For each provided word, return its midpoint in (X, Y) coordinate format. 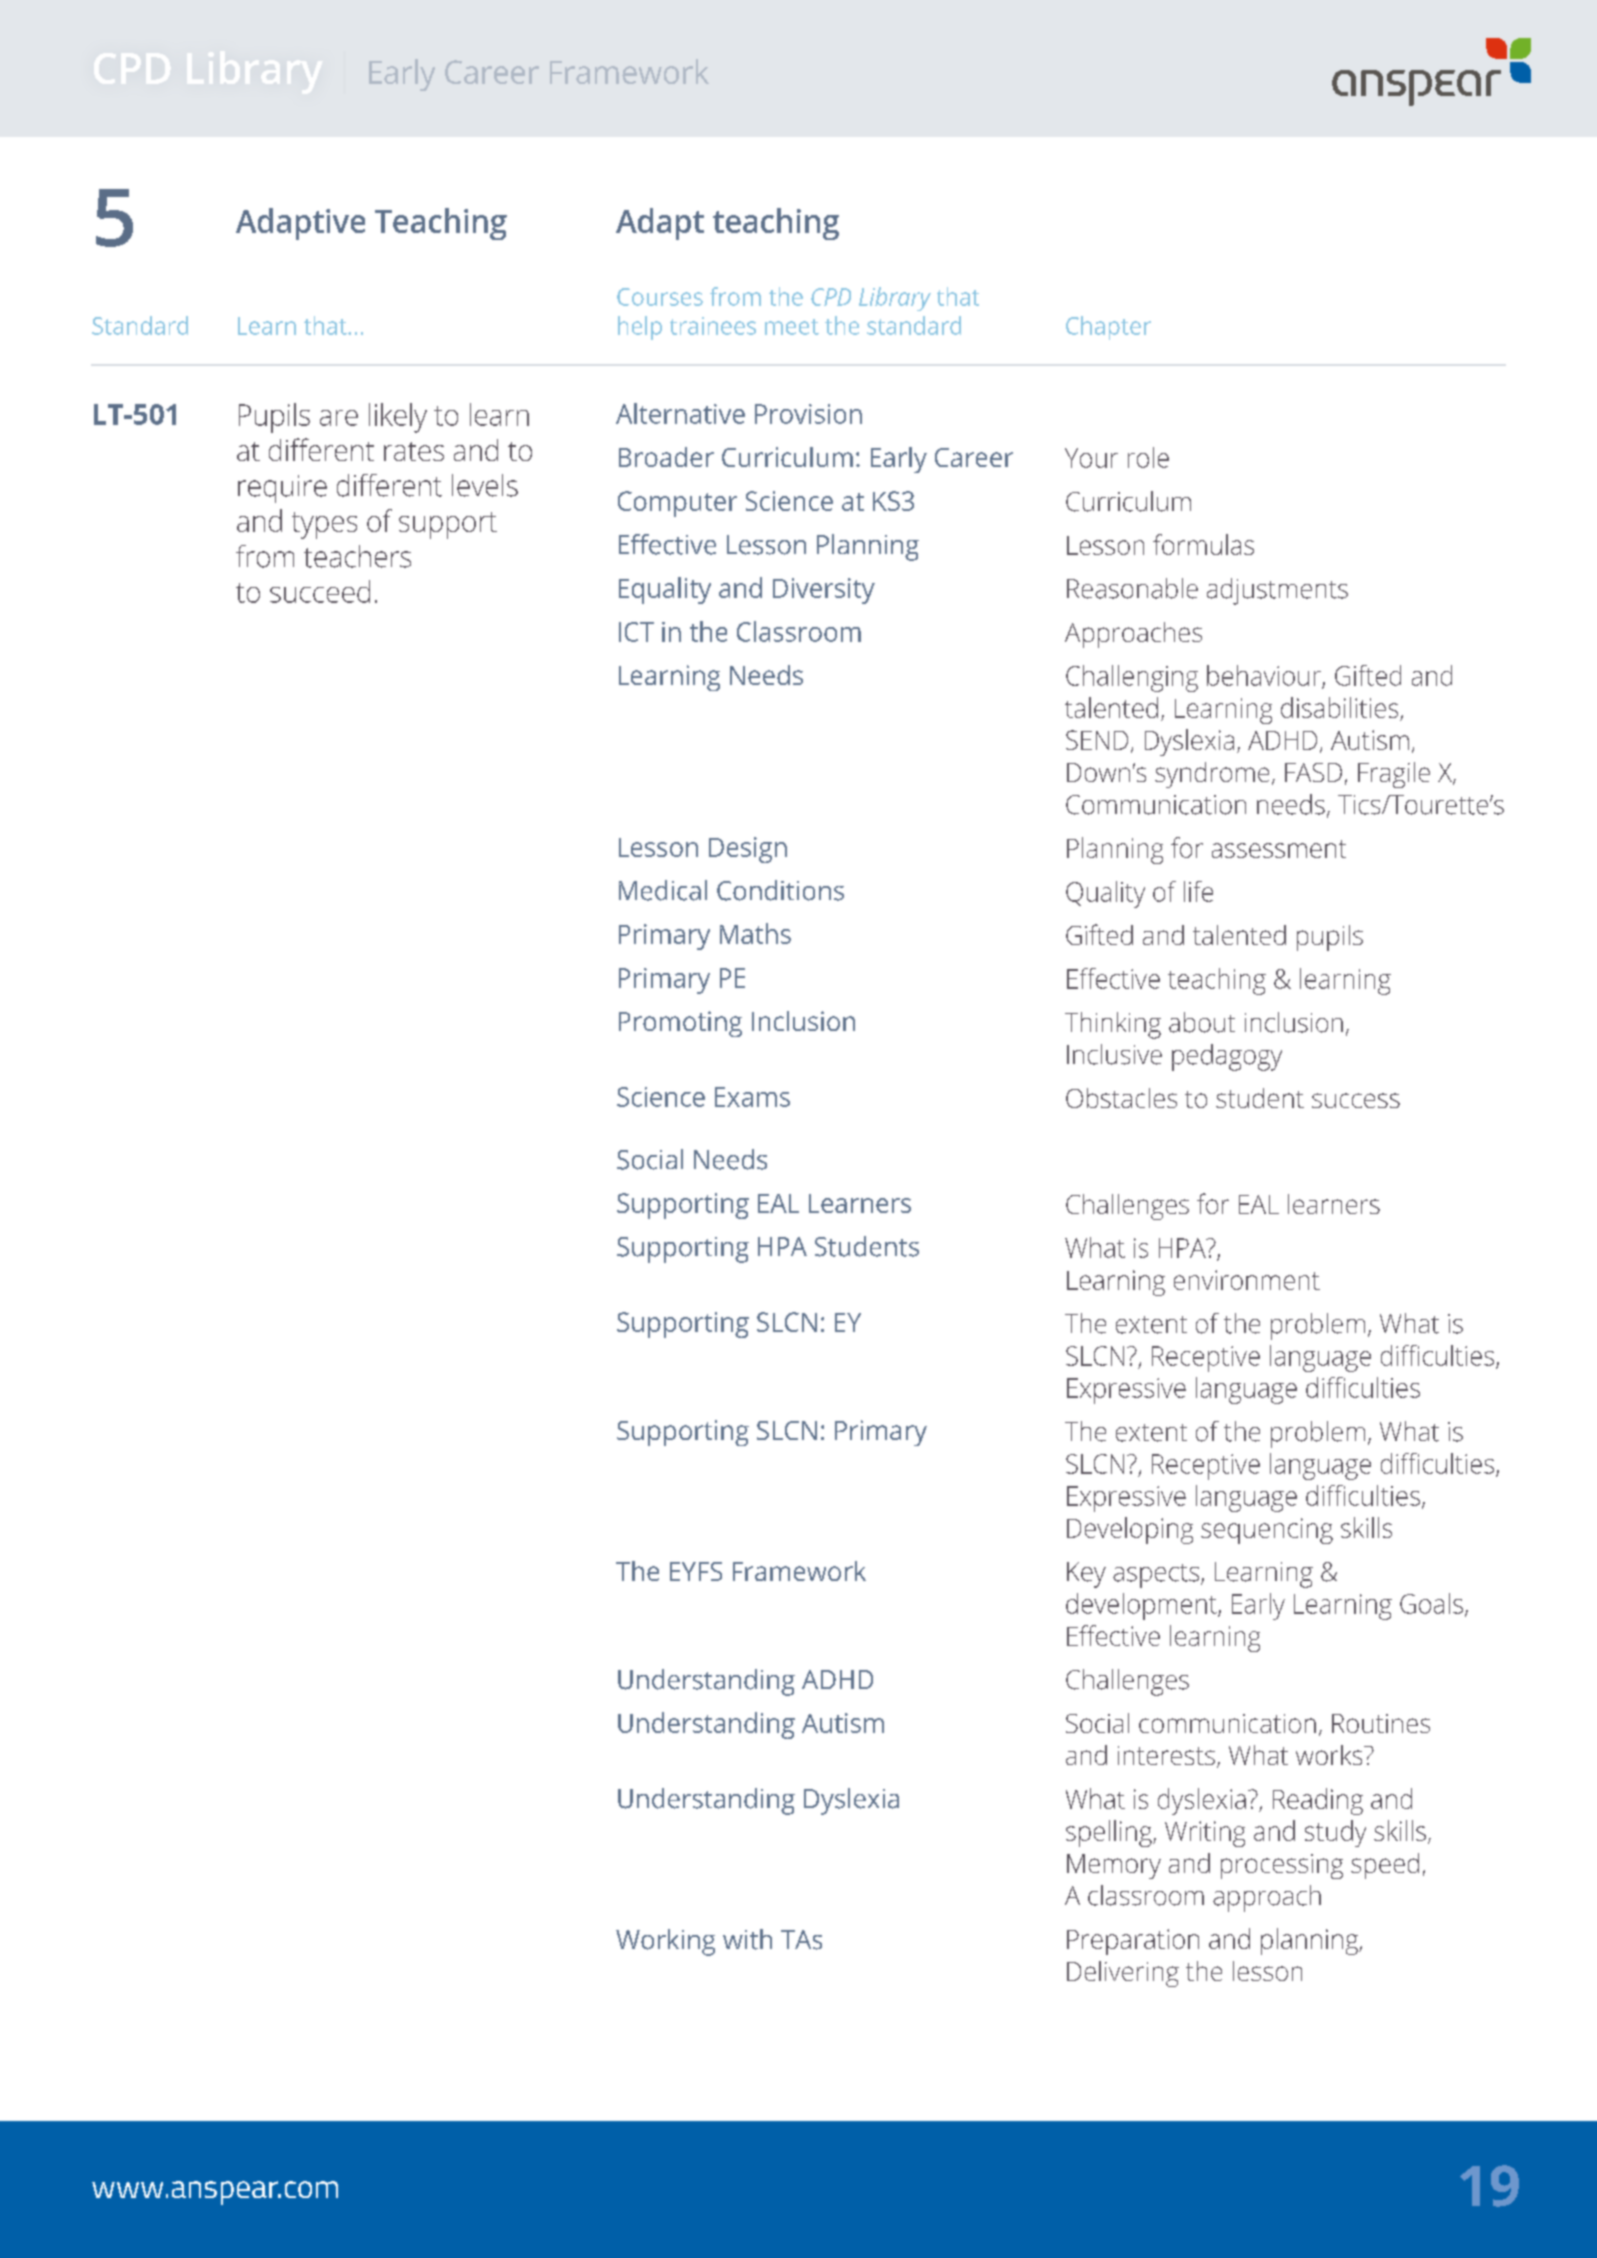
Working (665, 1942)
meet (792, 327)
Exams (752, 1097)
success (1356, 1100)
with (747, 1939)
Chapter (1108, 328)
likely (398, 418)
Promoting (680, 1024)
